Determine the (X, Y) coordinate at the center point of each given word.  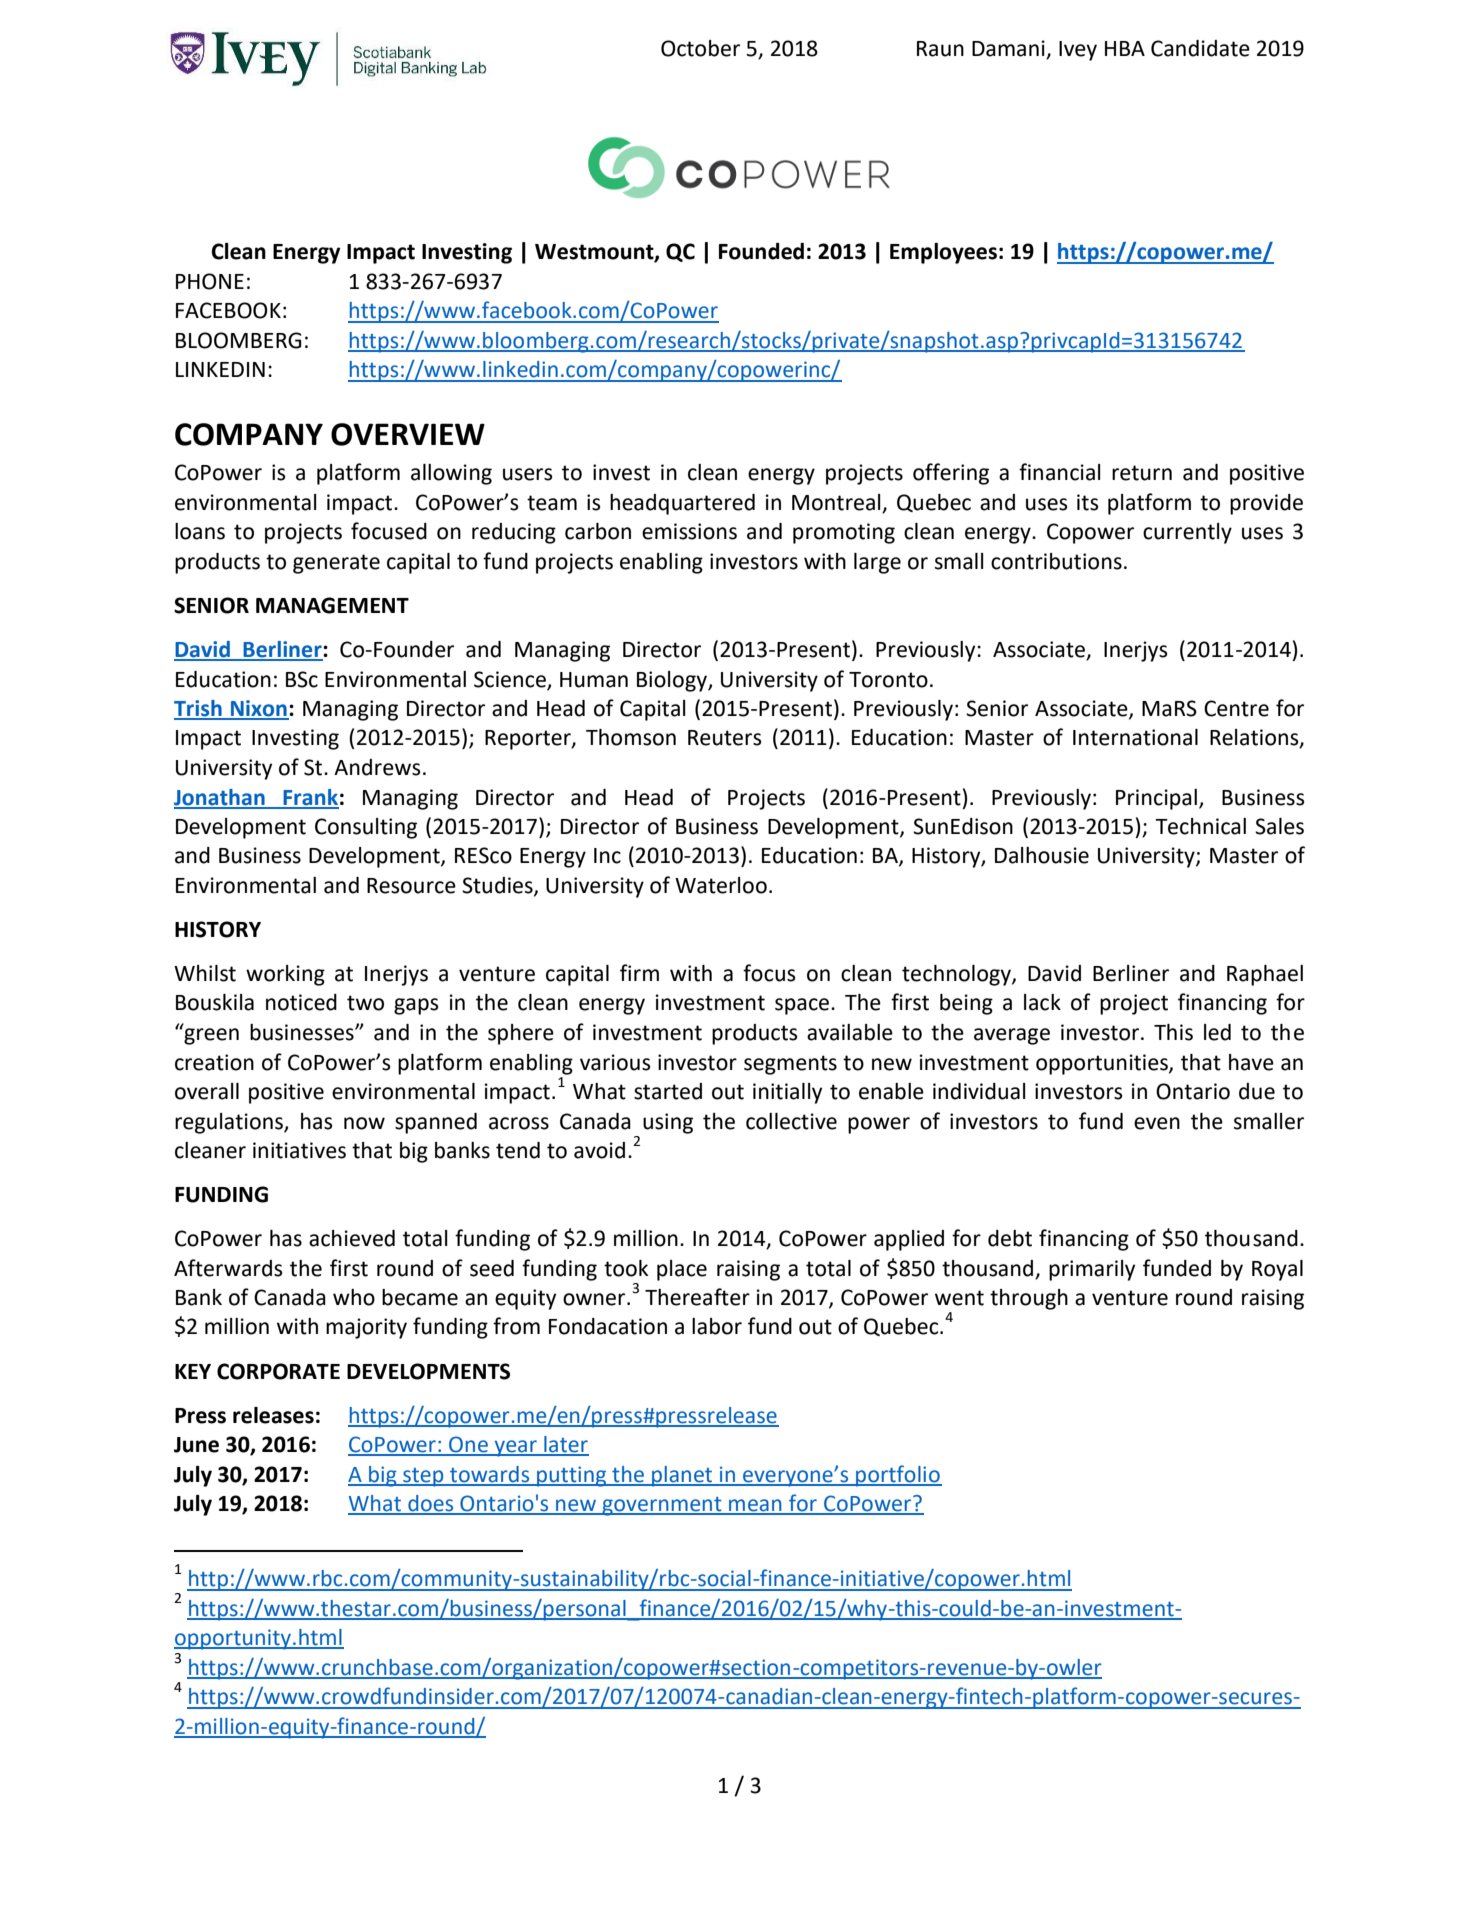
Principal (1156, 799)
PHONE (210, 281)
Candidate (1200, 48)
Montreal (837, 503)
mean (755, 1506)
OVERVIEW (408, 434)
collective (791, 1121)
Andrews (377, 767)
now (364, 1123)
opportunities (1103, 1064)
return (1142, 473)
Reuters (724, 738)
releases (273, 1415)
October (700, 48)
